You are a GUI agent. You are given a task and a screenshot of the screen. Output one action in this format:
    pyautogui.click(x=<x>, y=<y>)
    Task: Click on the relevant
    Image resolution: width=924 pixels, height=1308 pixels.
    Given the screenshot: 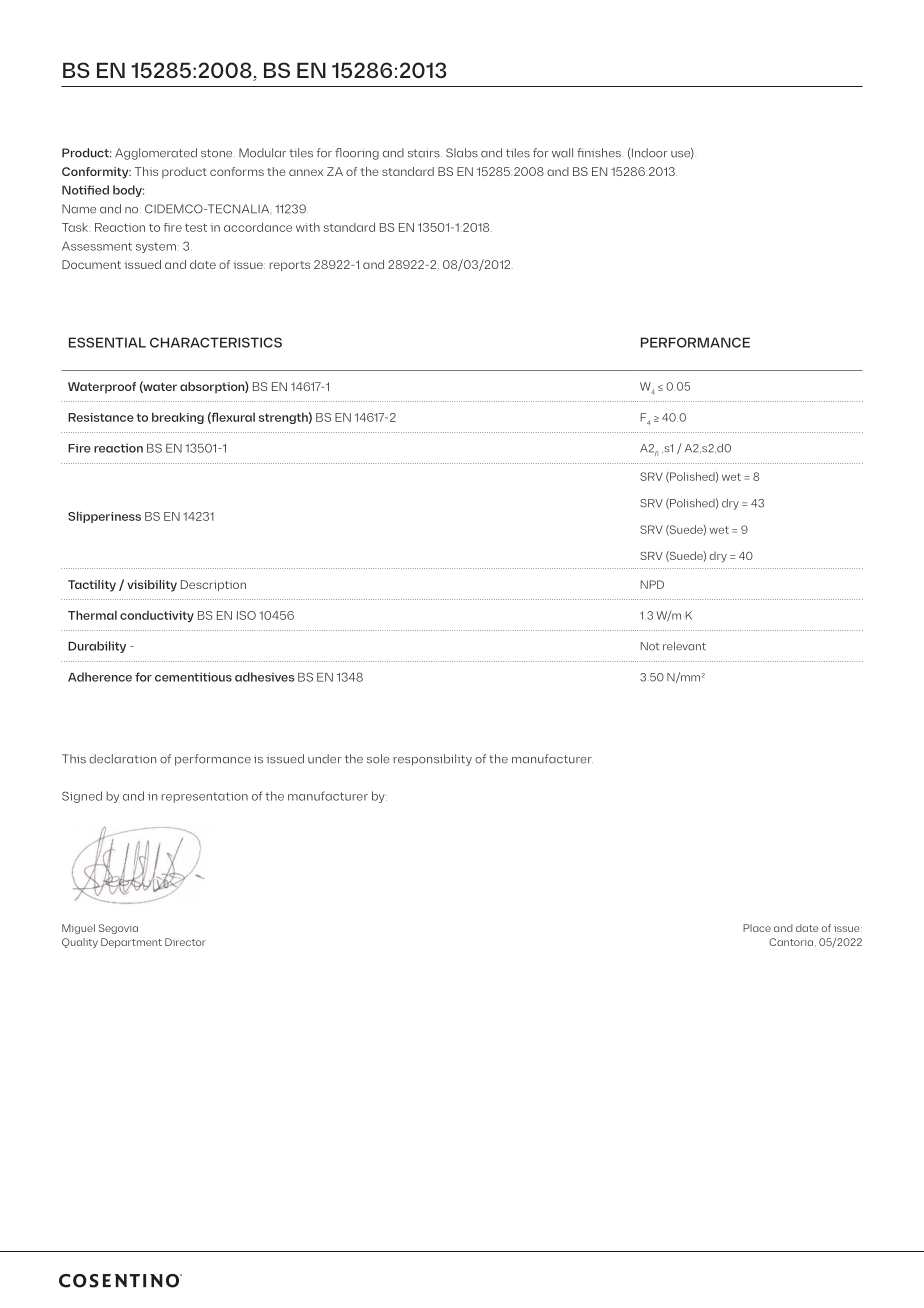 What is the action you would take?
    pyautogui.click(x=684, y=646)
